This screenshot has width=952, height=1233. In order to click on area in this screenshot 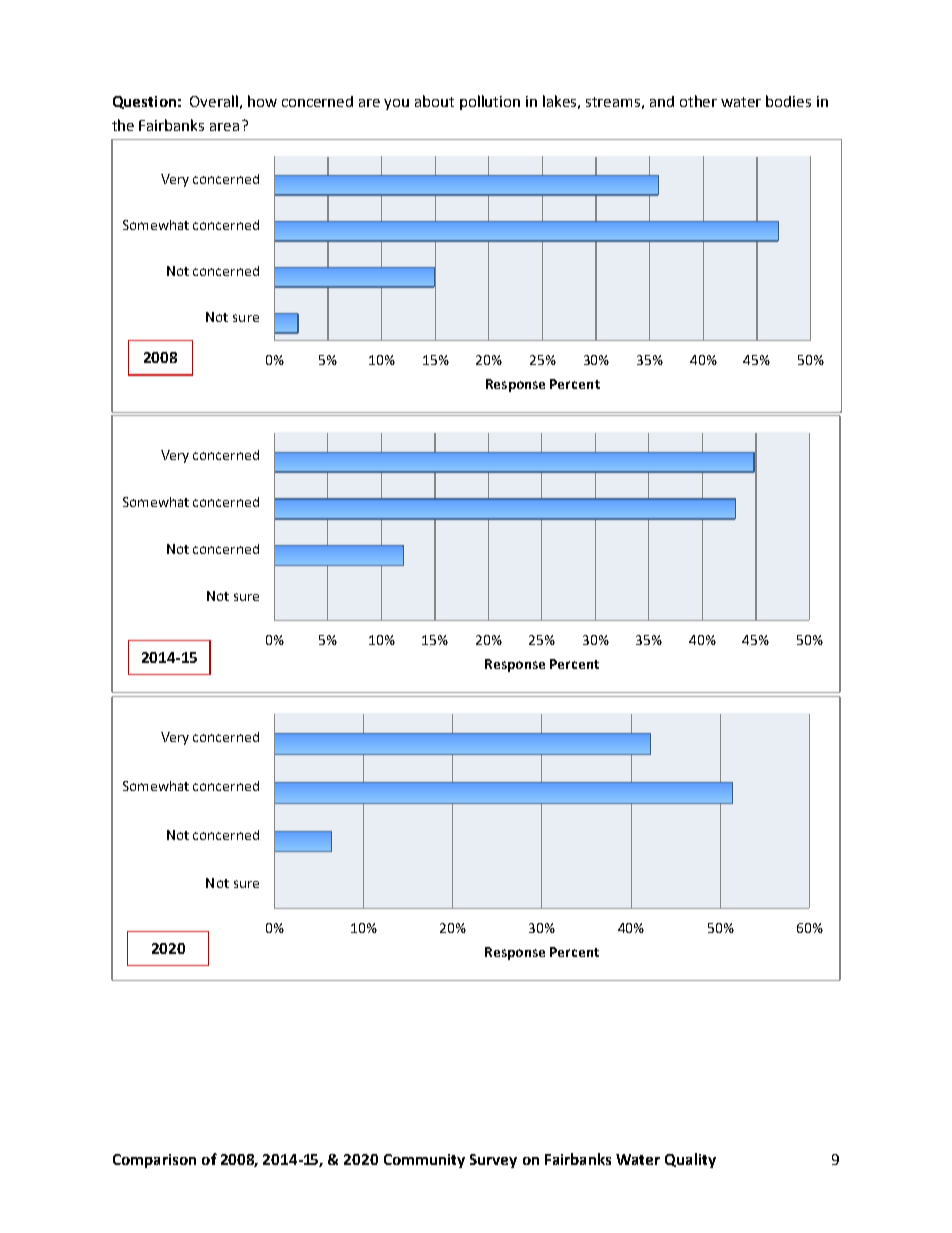, I will do `click(224, 127)`.
